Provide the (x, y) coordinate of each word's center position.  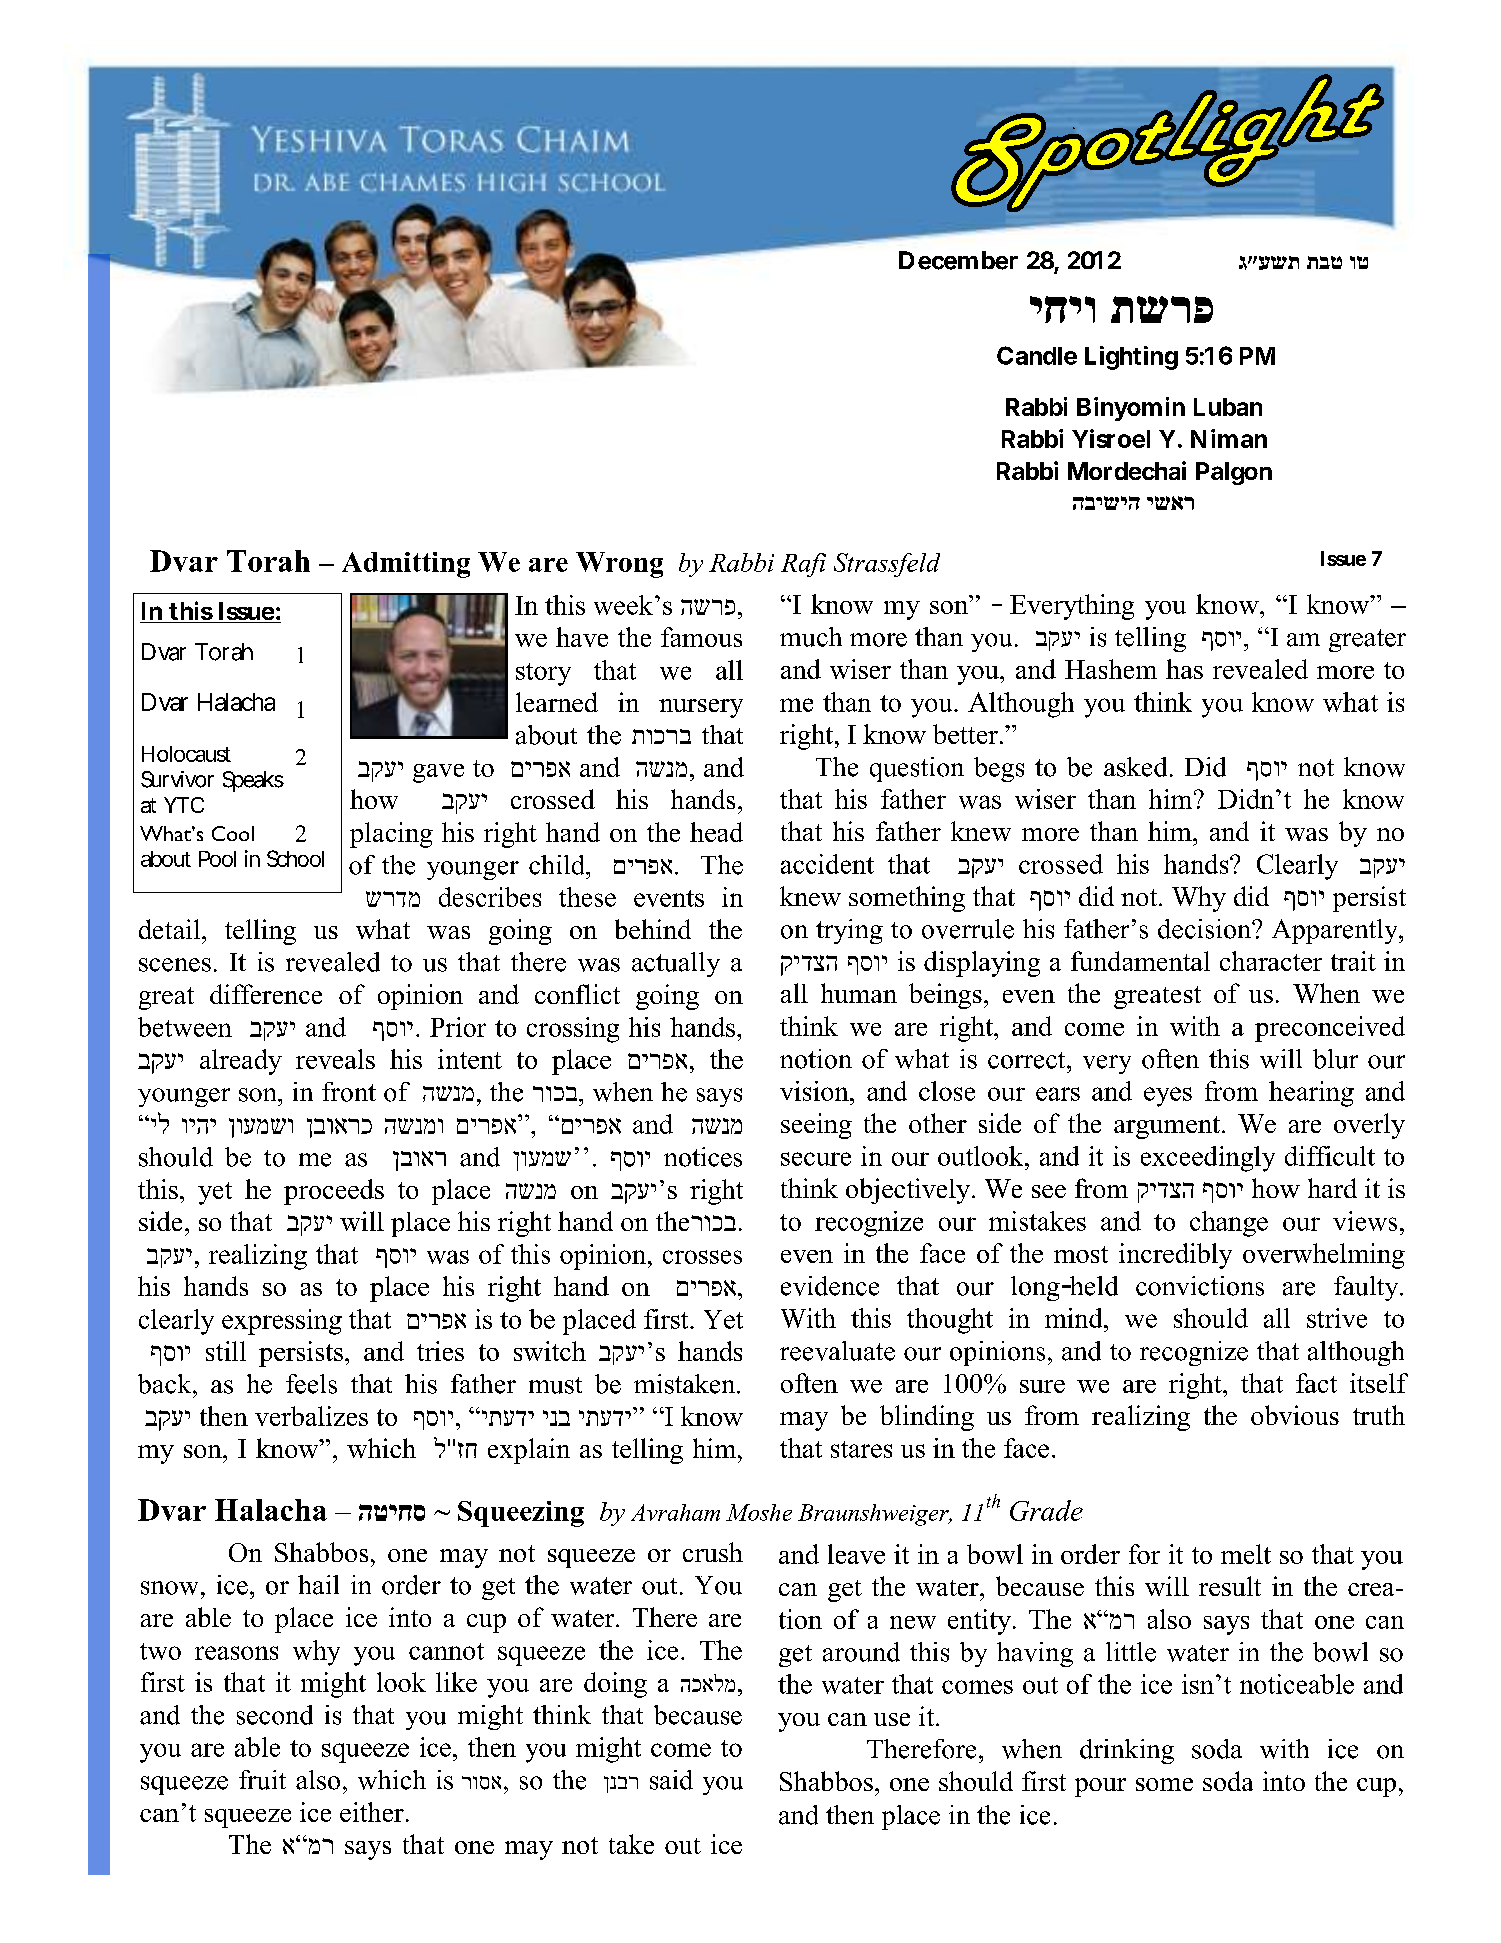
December (958, 260)
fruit (262, 1780)
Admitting (406, 565)
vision (815, 1091)
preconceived (1330, 1029)
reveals (335, 1059)
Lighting (1131, 358)
